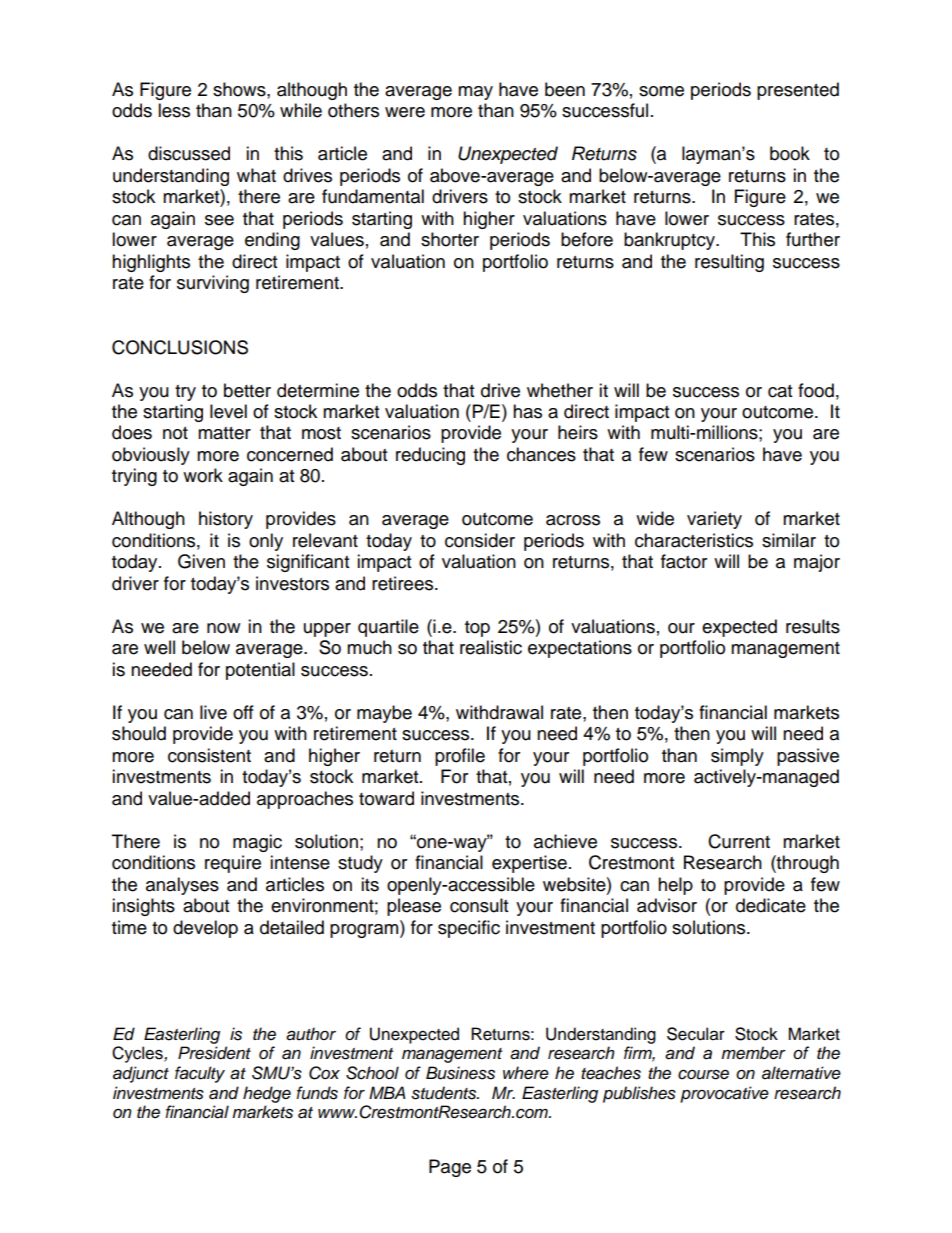 The image size is (952, 1233). I want to click on book, so click(790, 153).
